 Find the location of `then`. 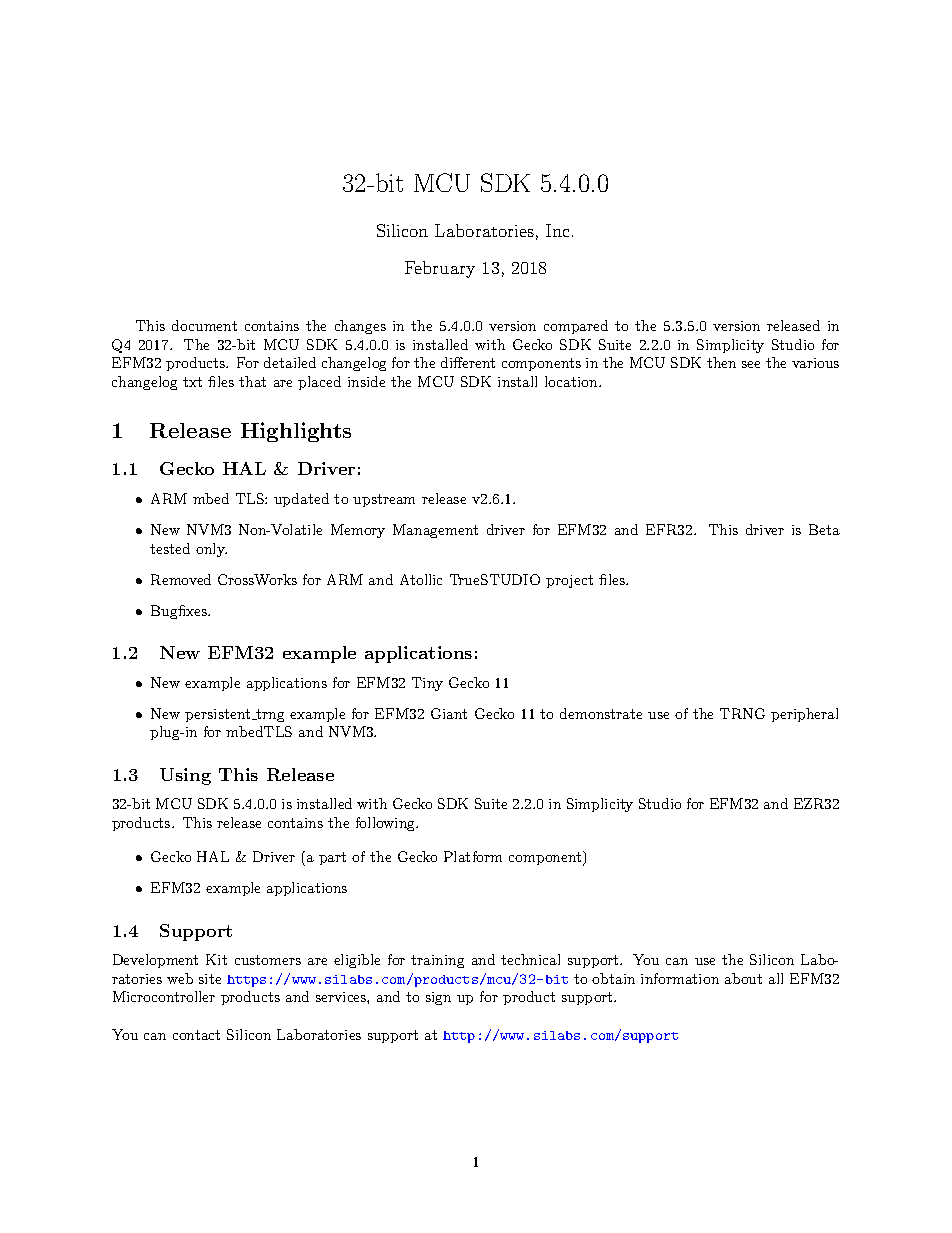

then is located at coordinates (721, 362).
